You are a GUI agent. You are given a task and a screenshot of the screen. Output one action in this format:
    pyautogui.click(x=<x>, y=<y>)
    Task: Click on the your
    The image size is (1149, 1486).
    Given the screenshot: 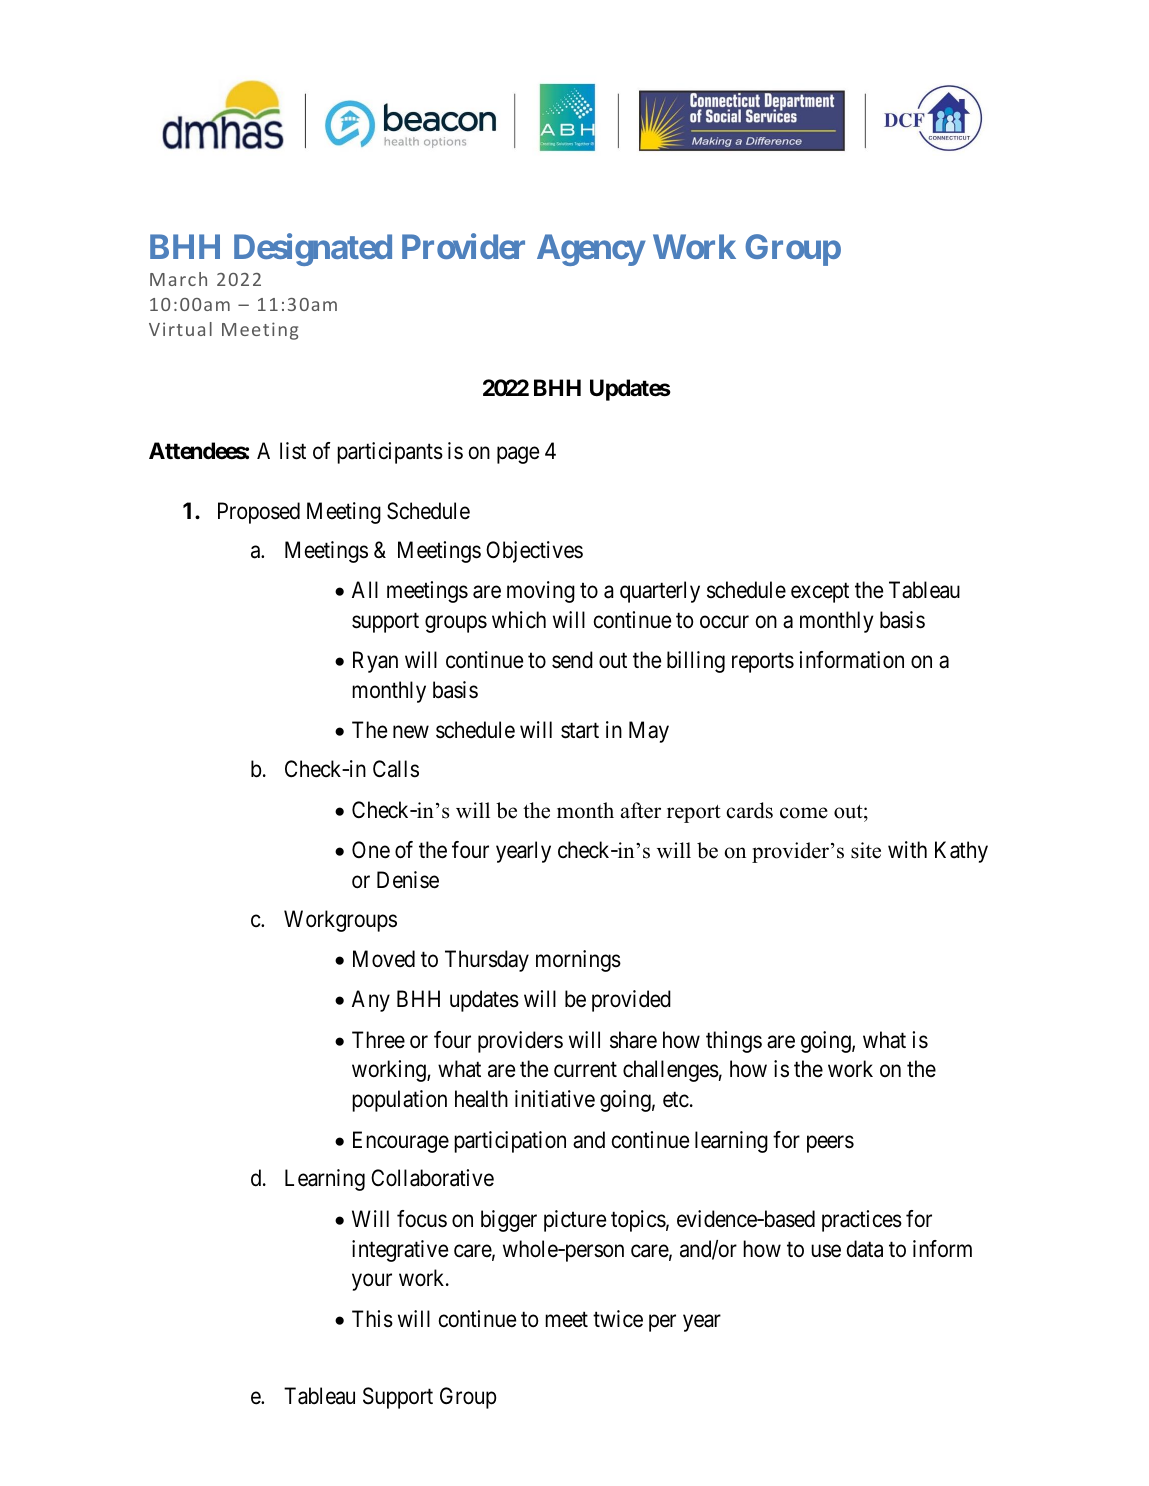 What is the action you would take?
    pyautogui.click(x=372, y=1282)
